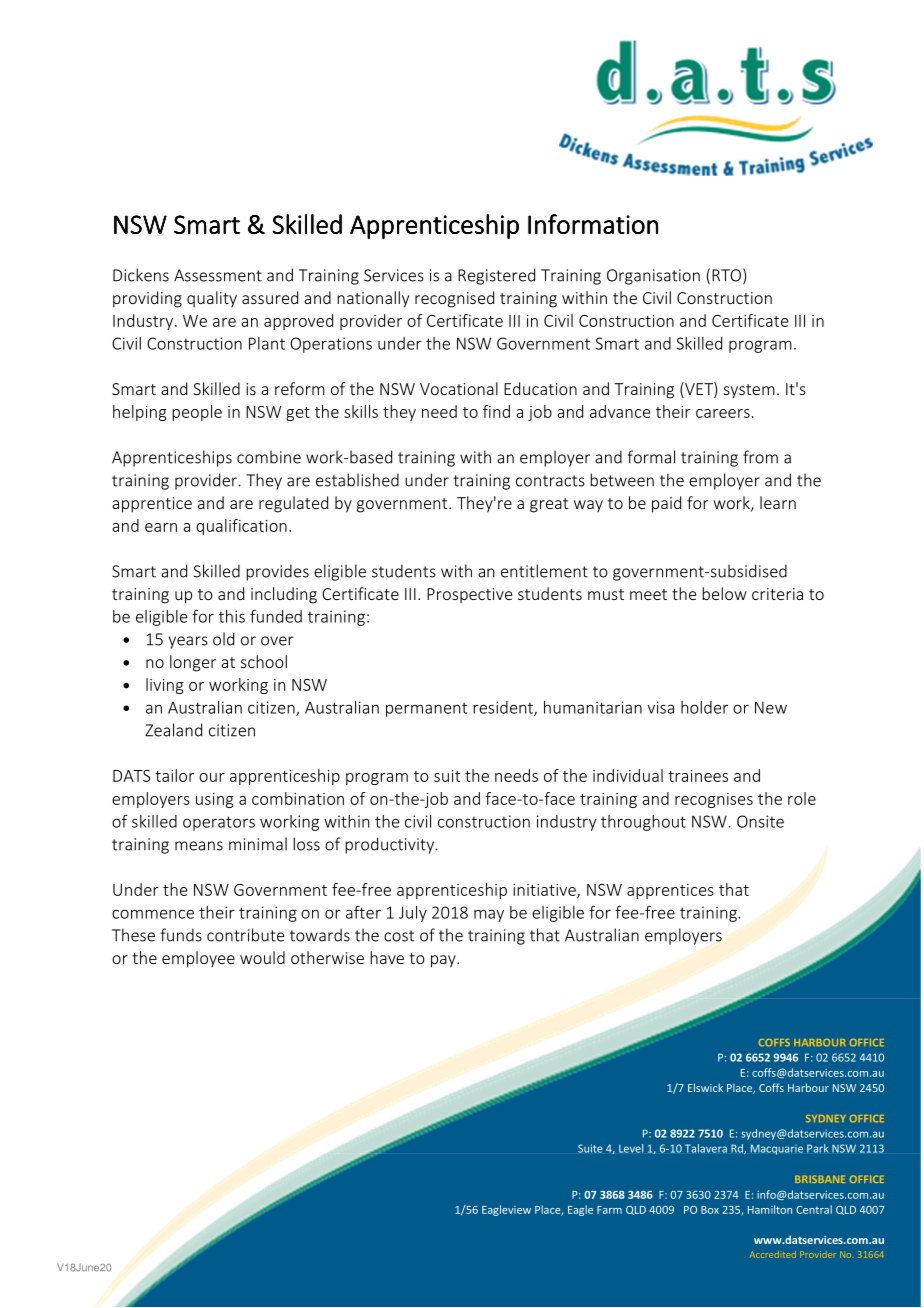  I want to click on quality, so click(212, 299).
